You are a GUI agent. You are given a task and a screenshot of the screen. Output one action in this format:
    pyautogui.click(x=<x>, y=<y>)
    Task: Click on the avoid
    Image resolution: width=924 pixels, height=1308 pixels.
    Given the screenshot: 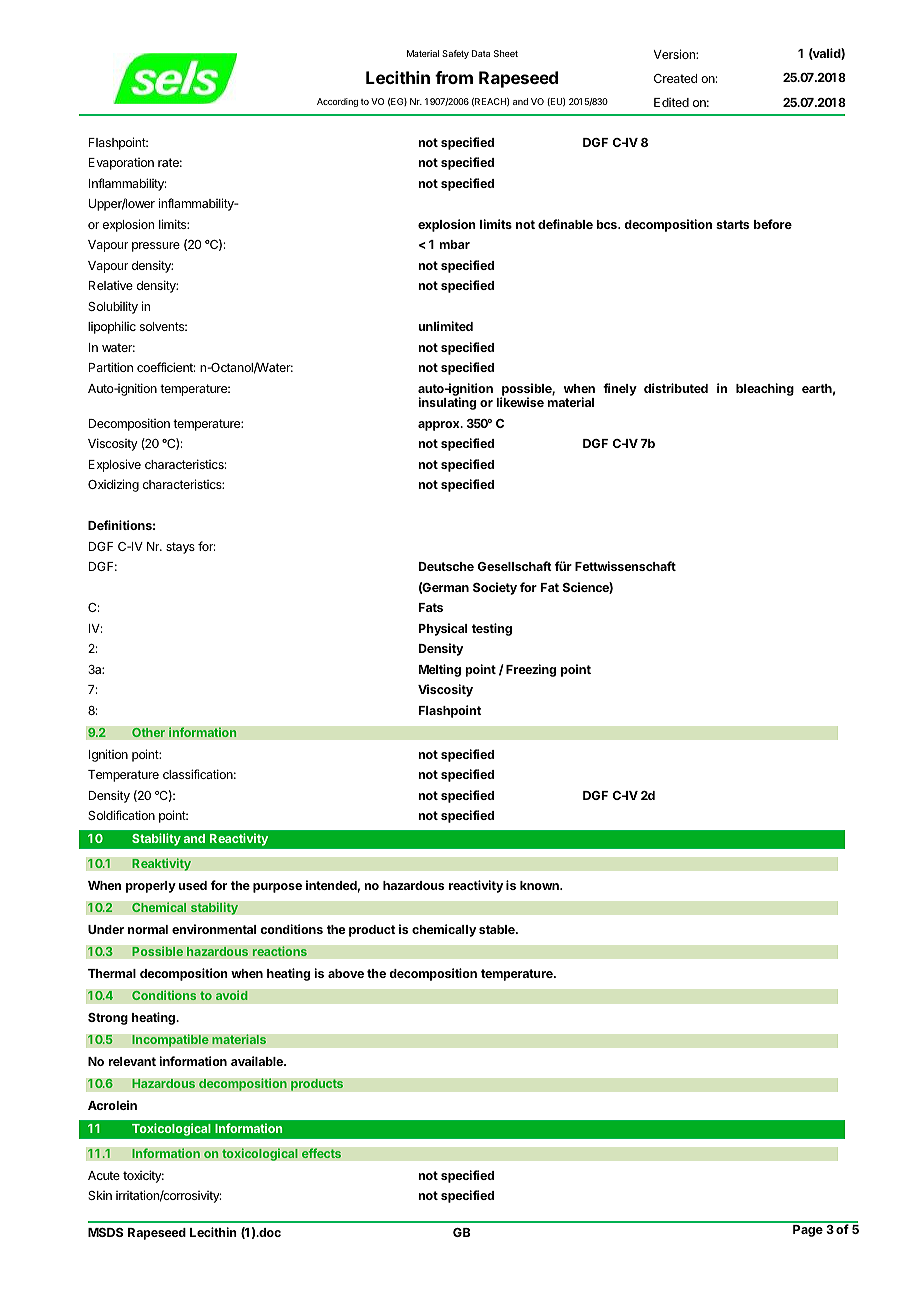 What is the action you would take?
    pyautogui.click(x=231, y=995)
